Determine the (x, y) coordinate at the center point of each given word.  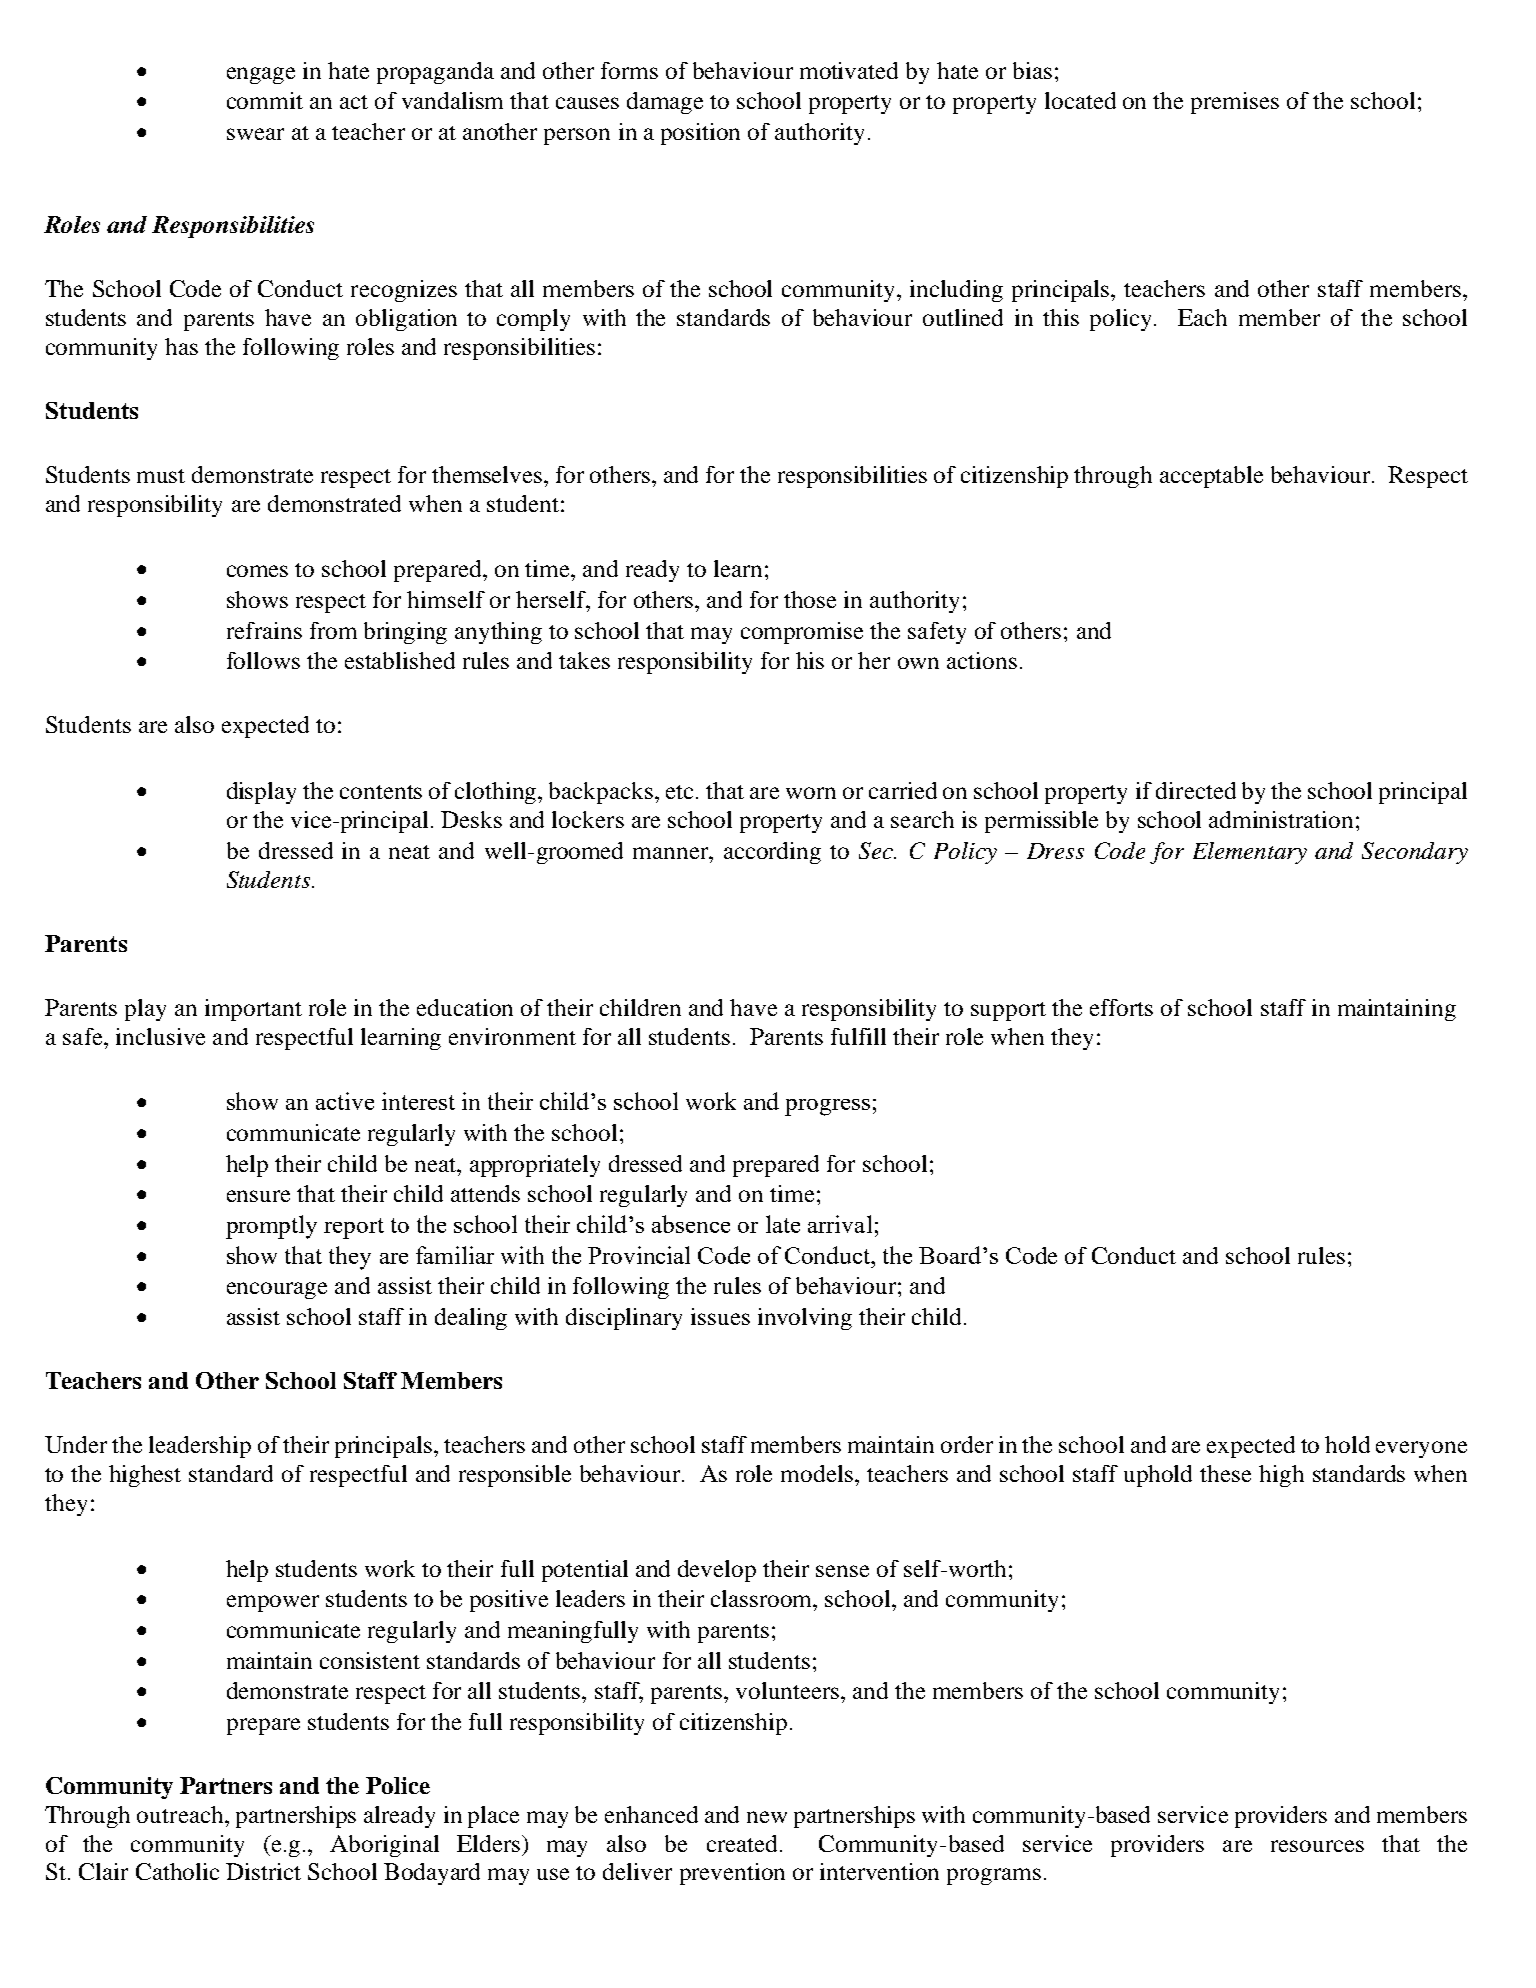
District (263, 1871)
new (767, 1817)
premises (1235, 103)
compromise (802, 633)
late (783, 1224)
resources (1317, 1846)
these (1225, 1473)
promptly (271, 1227)
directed (1196, 790)
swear (255, 134)
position (700, 134)
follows (263, 660)
